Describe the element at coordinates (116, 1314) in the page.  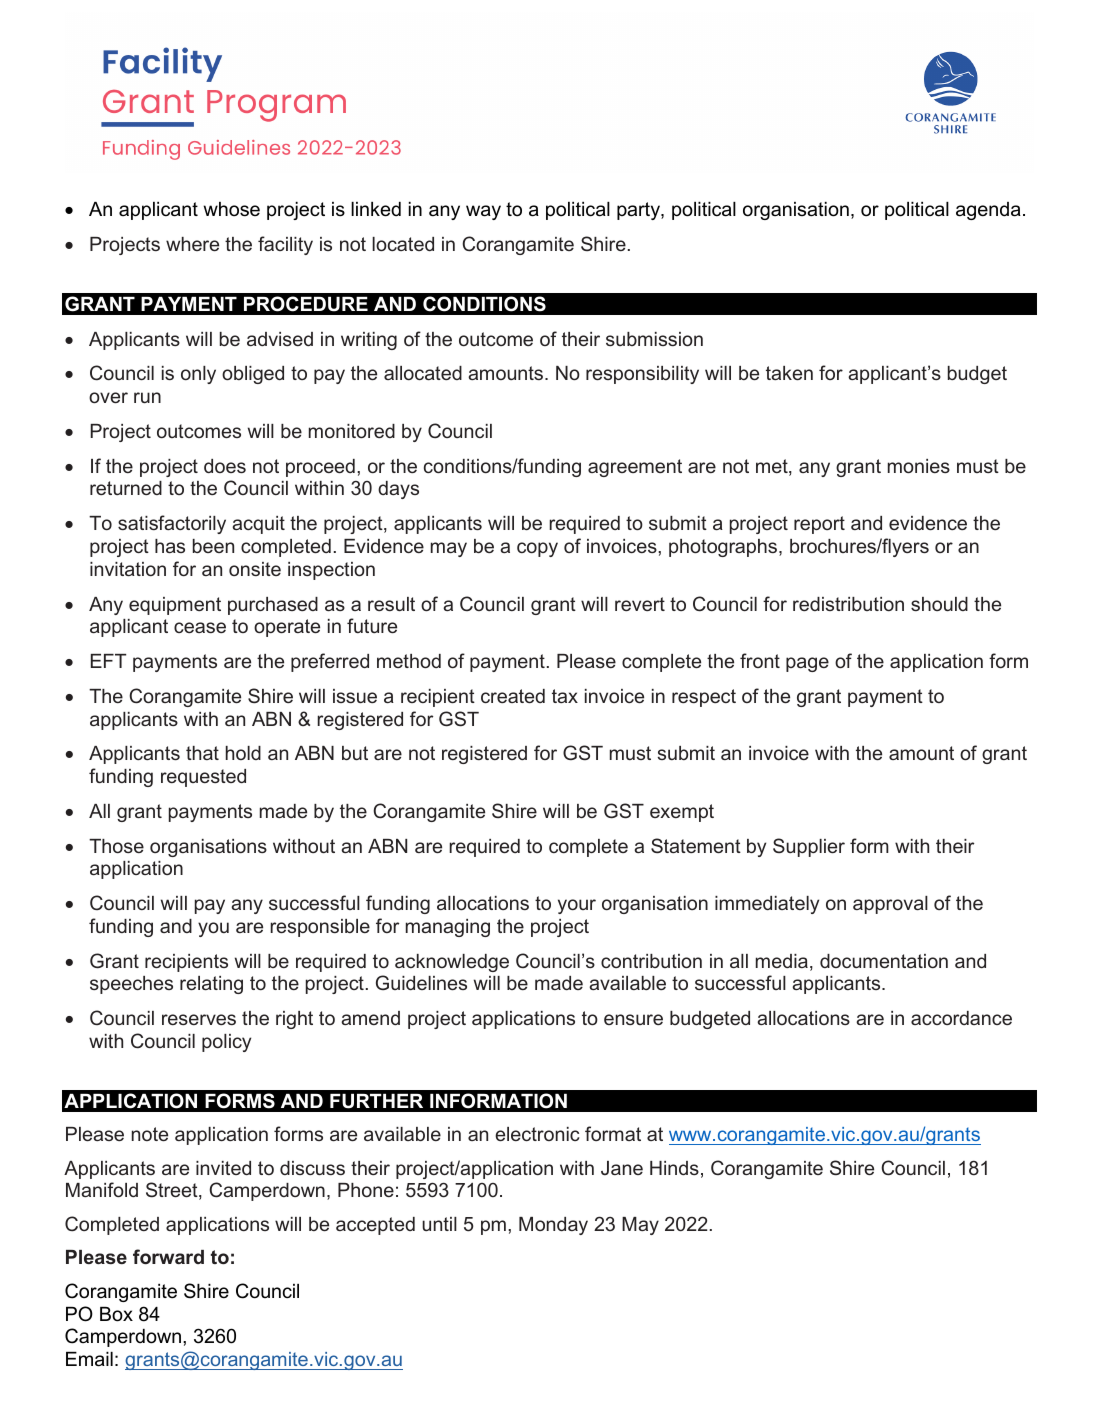
I see `Box` at that location.
